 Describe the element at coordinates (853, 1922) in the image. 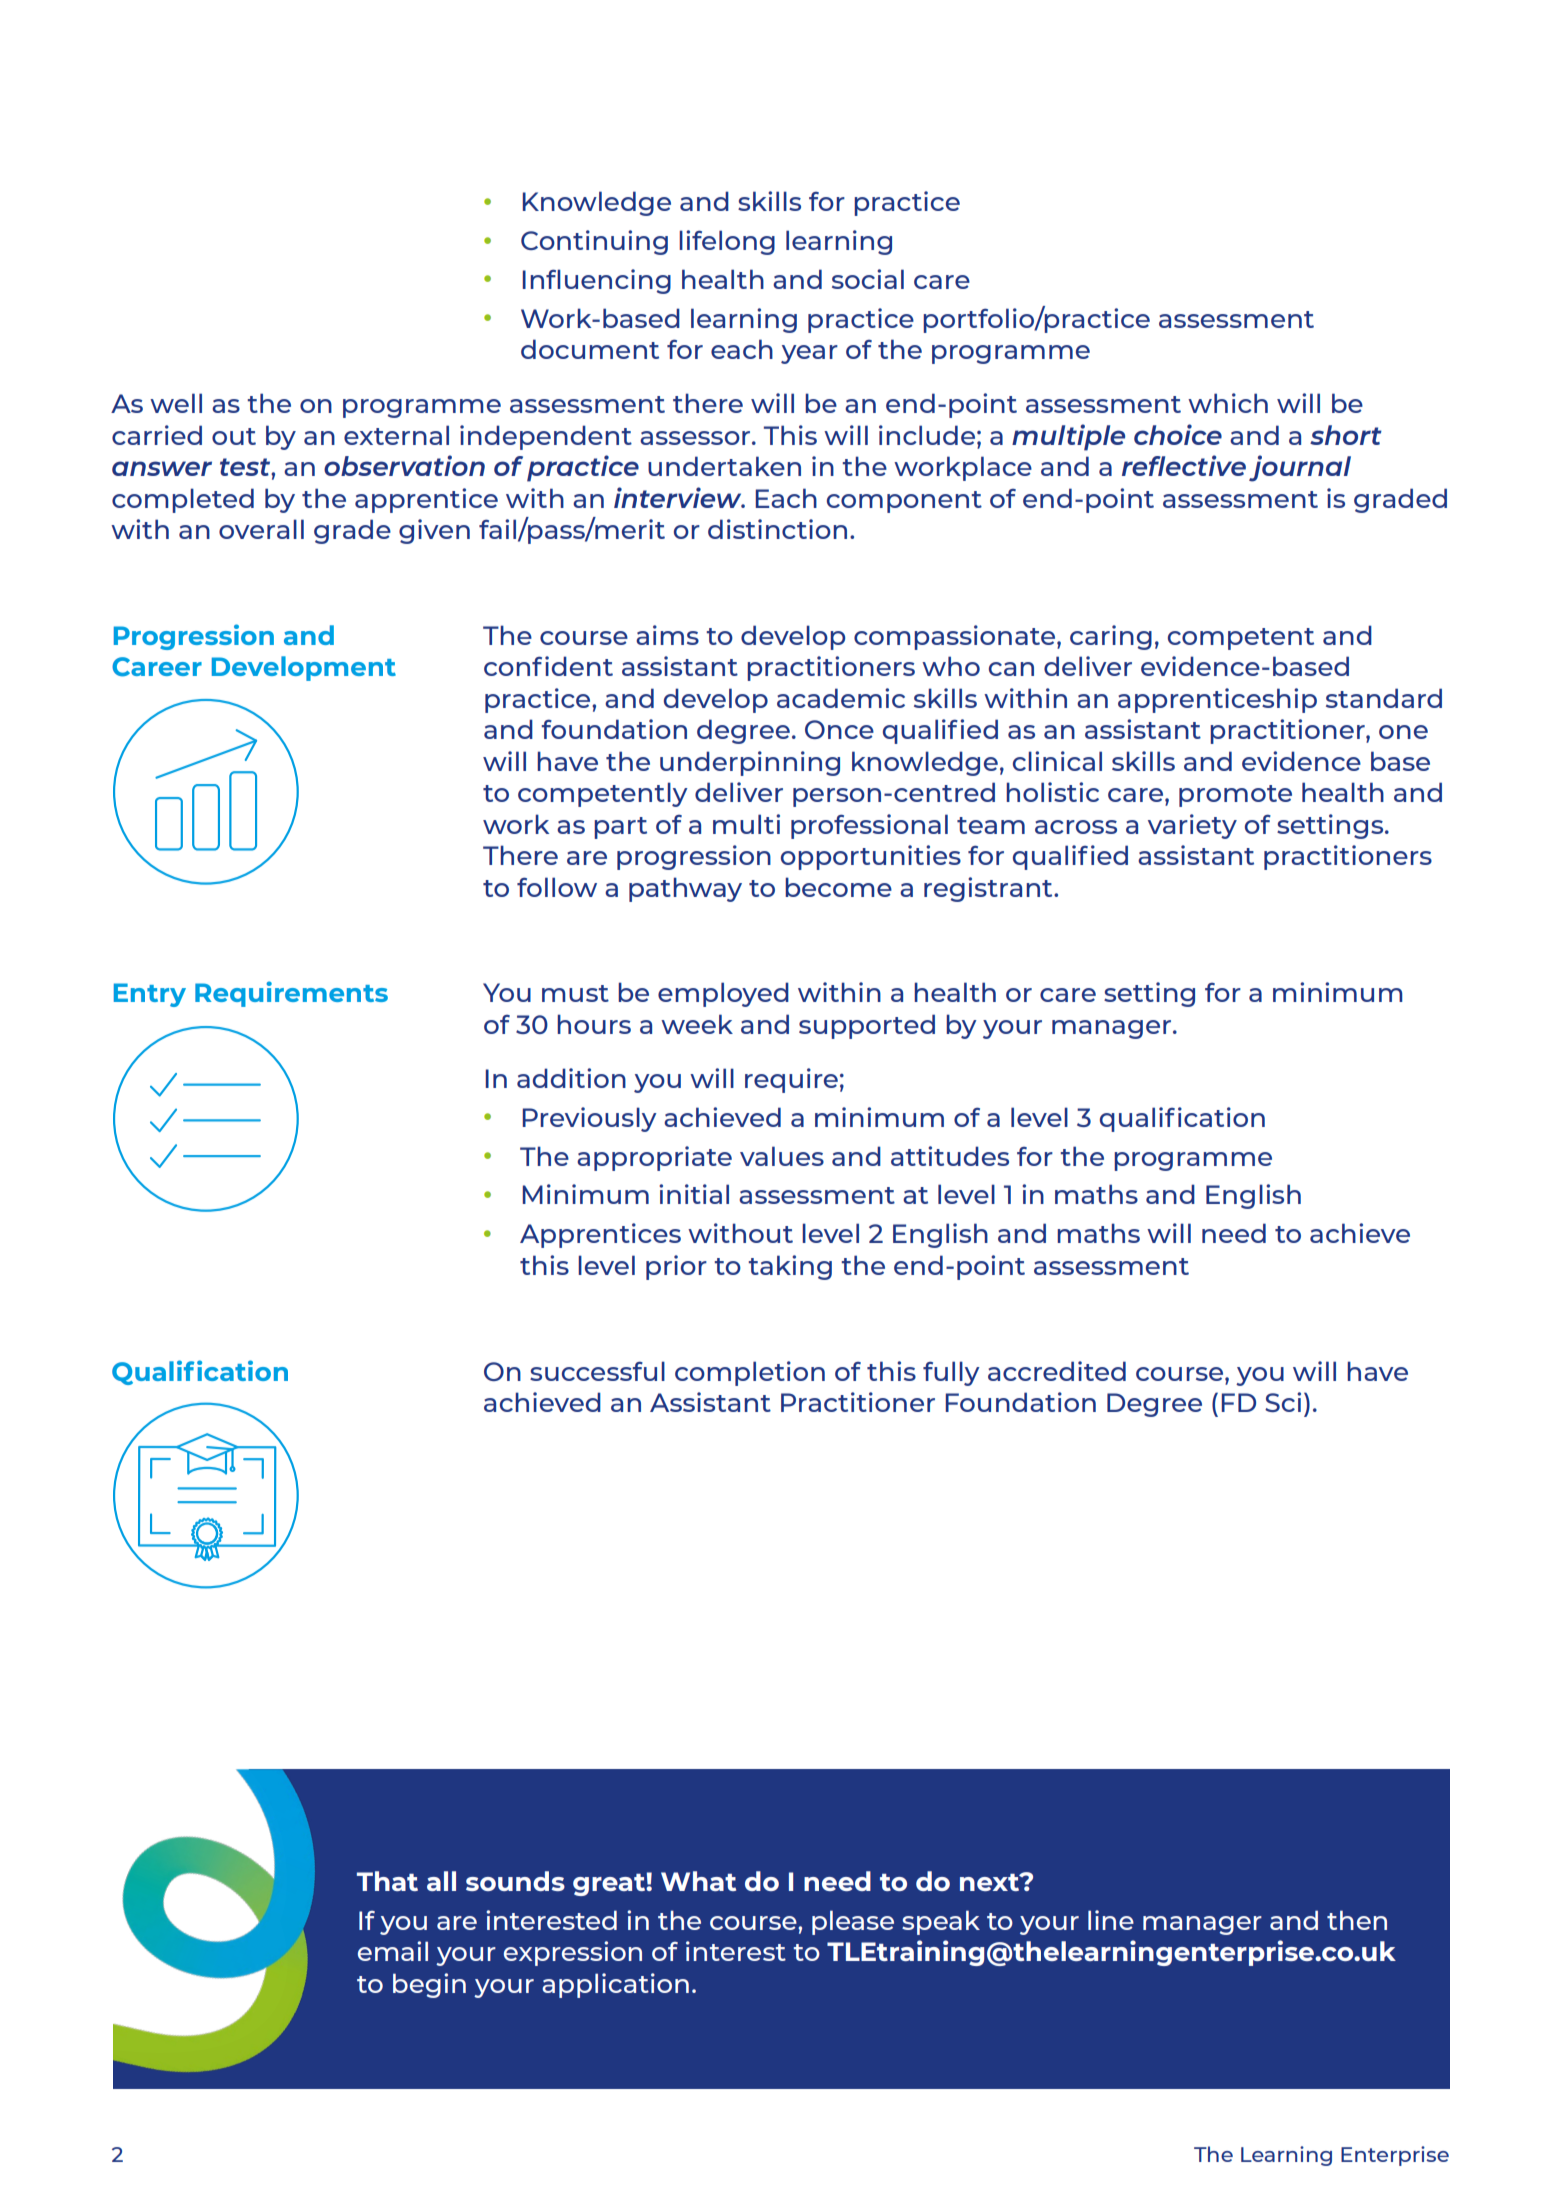

I see `please` at that location.
